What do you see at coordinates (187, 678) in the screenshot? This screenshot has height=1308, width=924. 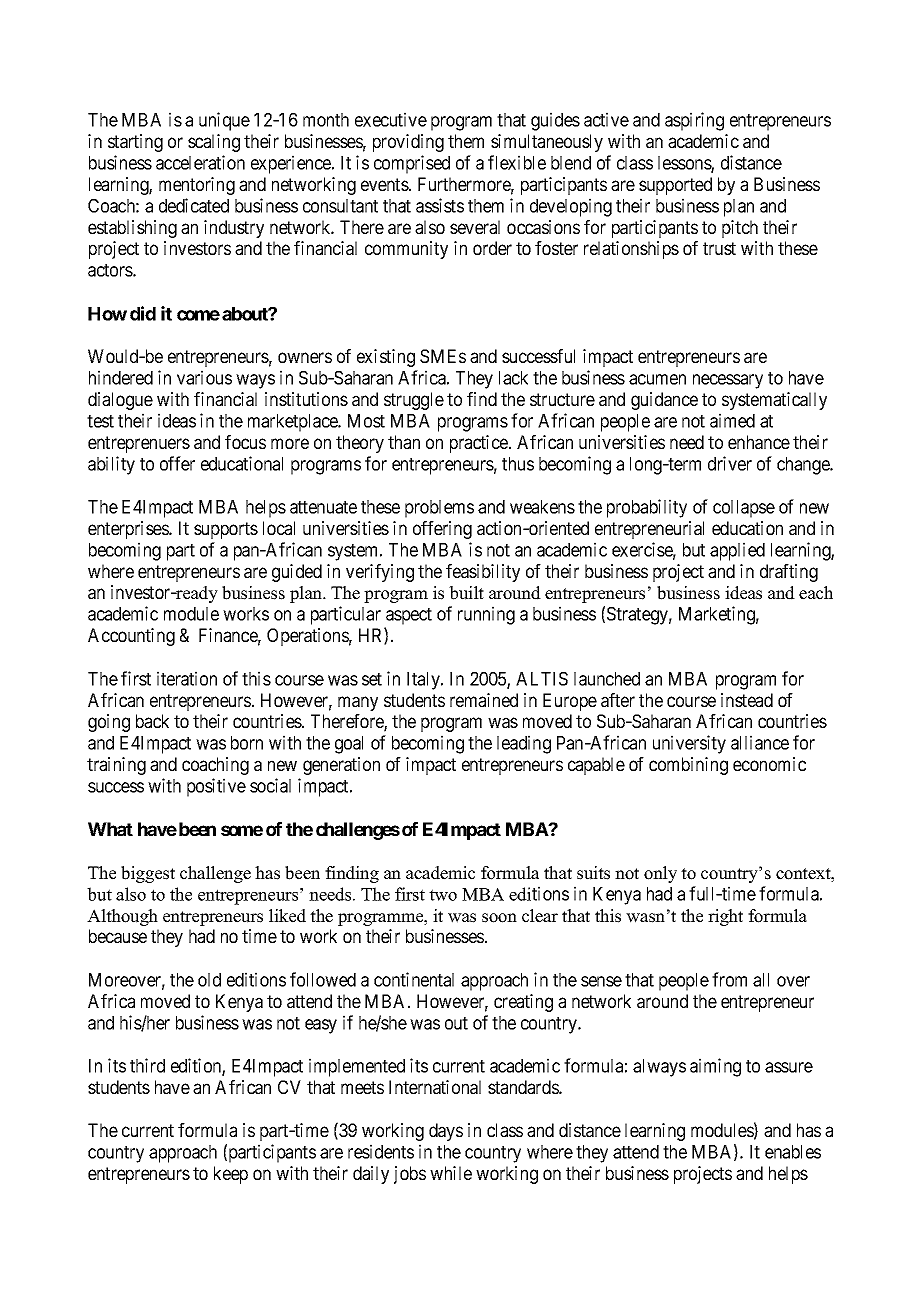 I see `iteration` at bounding box center [187, 678].
